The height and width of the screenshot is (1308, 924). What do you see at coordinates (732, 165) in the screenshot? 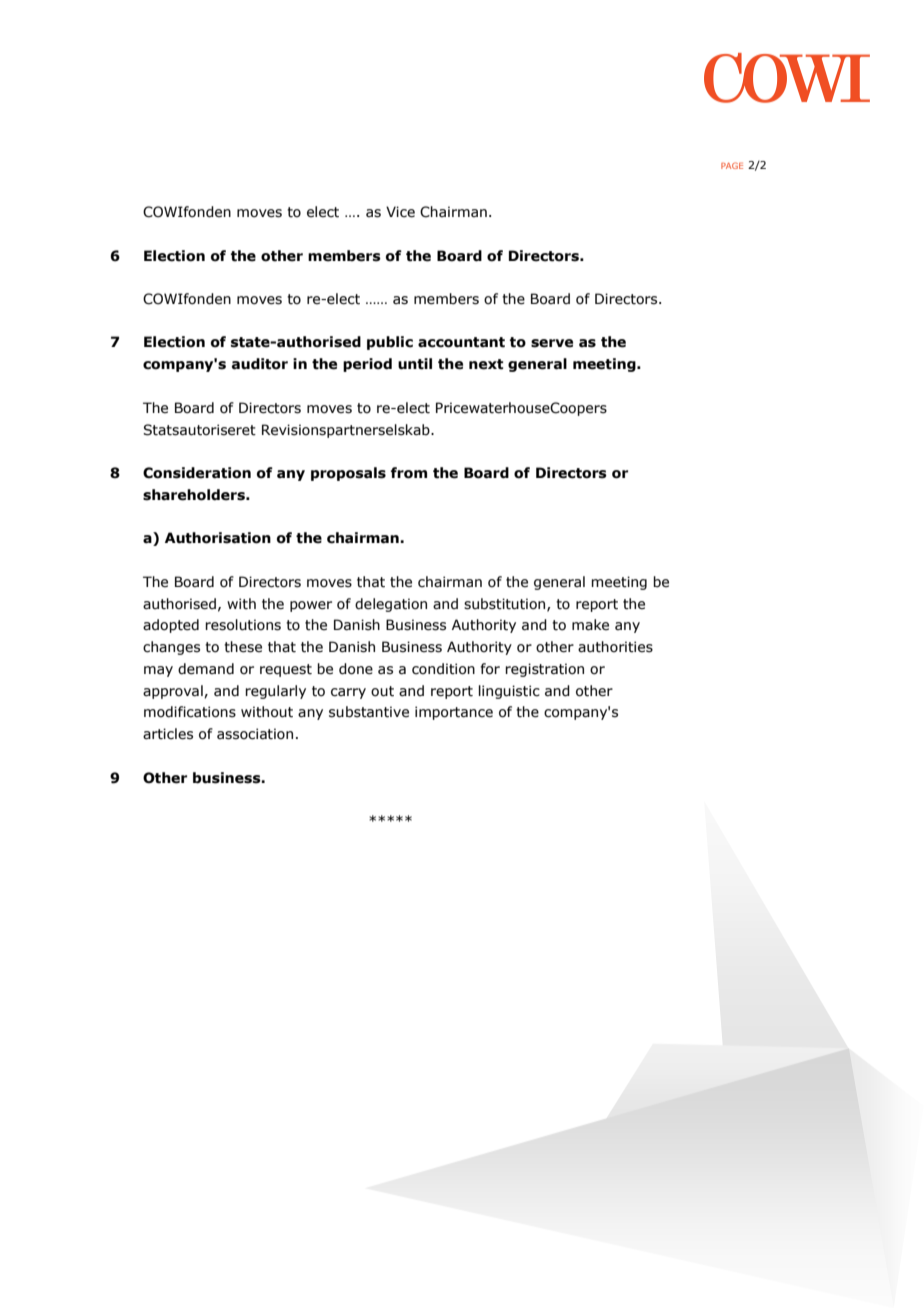
I see `PAGE` at bounding box center [732, 165].
